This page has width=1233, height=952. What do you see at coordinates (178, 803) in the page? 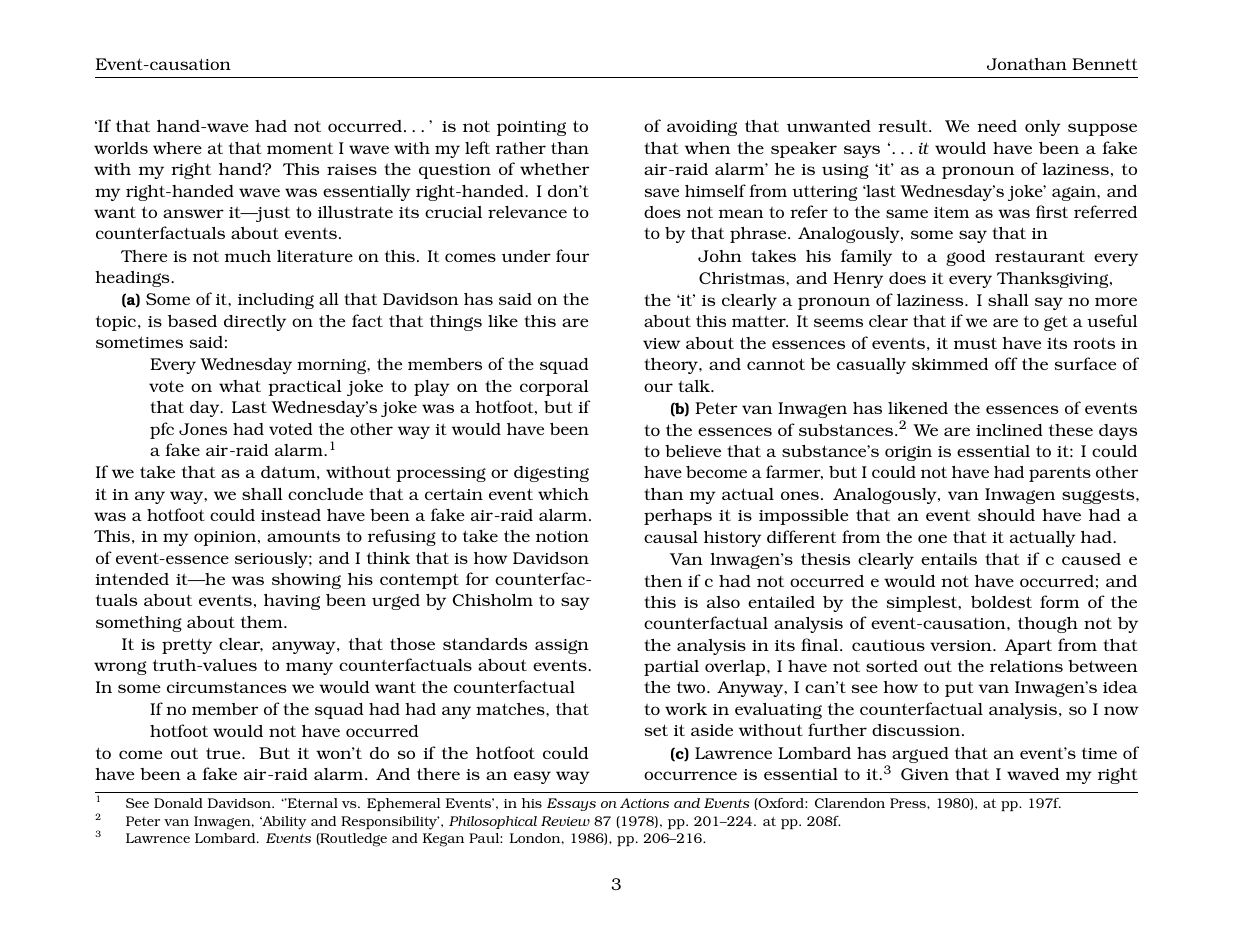
I see `Donald` at bounding box center [178, 803].
